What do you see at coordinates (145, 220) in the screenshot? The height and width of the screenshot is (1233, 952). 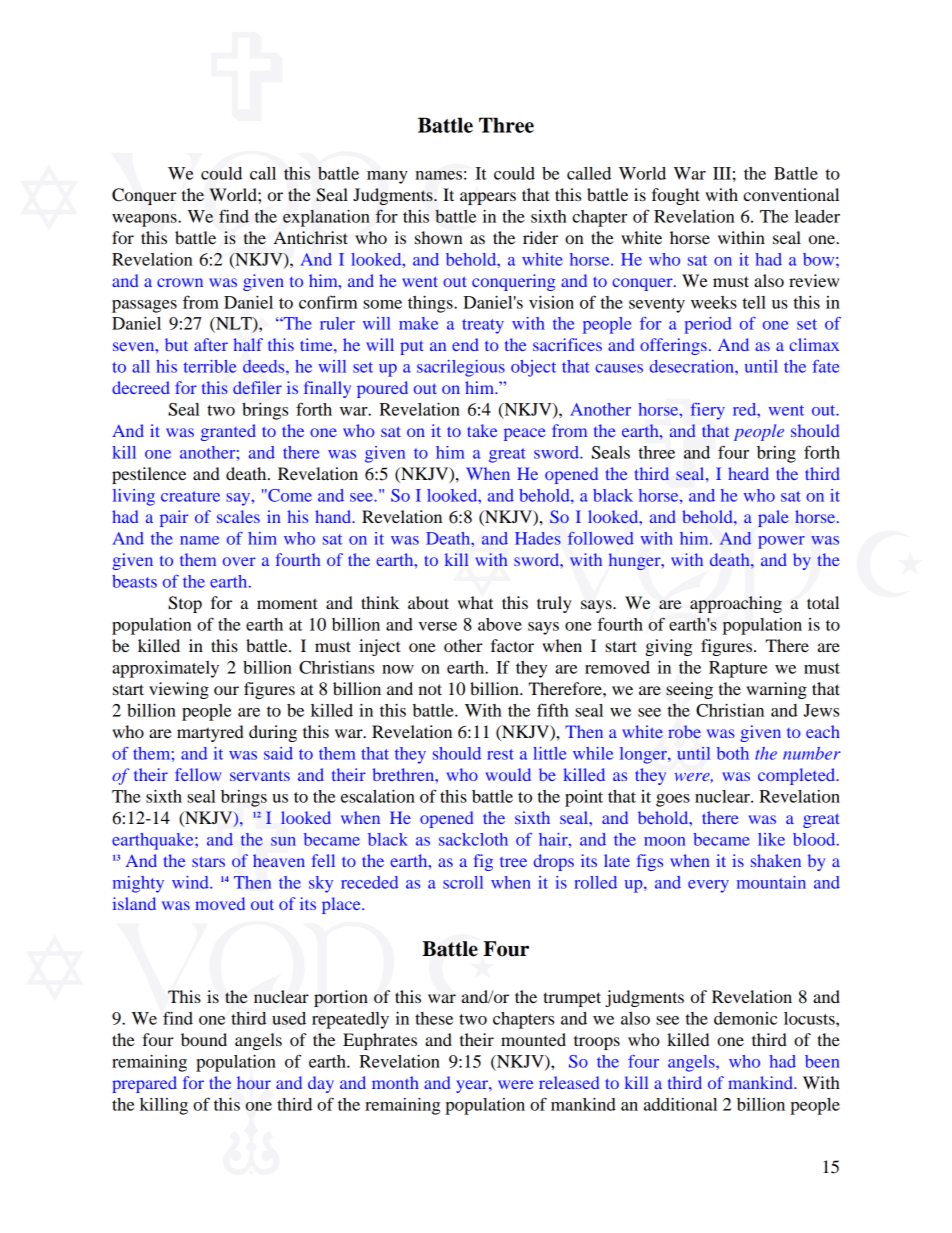 I see `weapons` at bounding box center [145, 220].
